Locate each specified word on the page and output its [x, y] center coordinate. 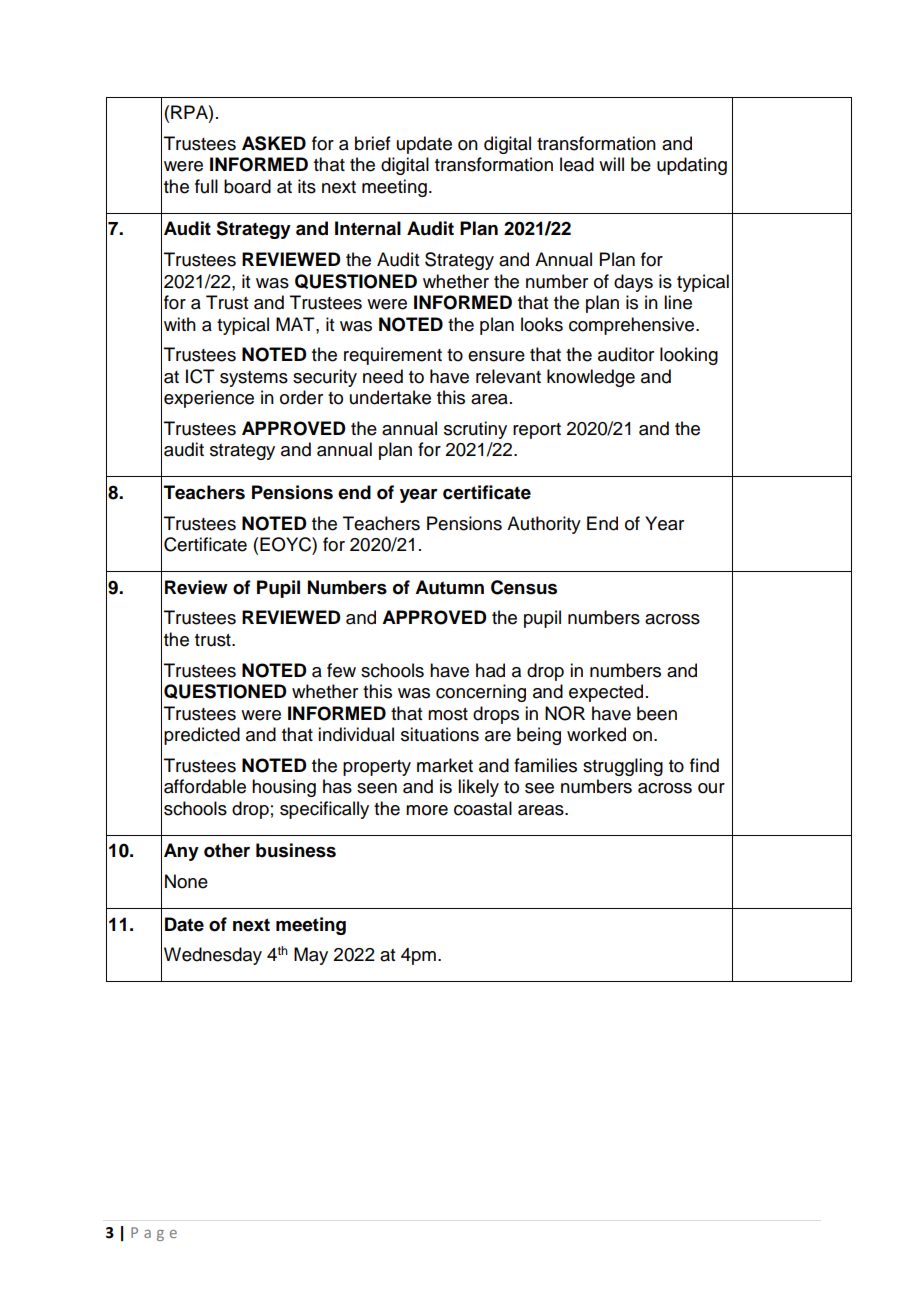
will [611, 164]
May [311, 956]
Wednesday [213, 956]
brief [373, 143]
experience [209, 399]
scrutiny [475, 430]
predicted [202, 736]
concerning [481, 693]
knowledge [591, 378]
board [247, 186]
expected [606, 693]
